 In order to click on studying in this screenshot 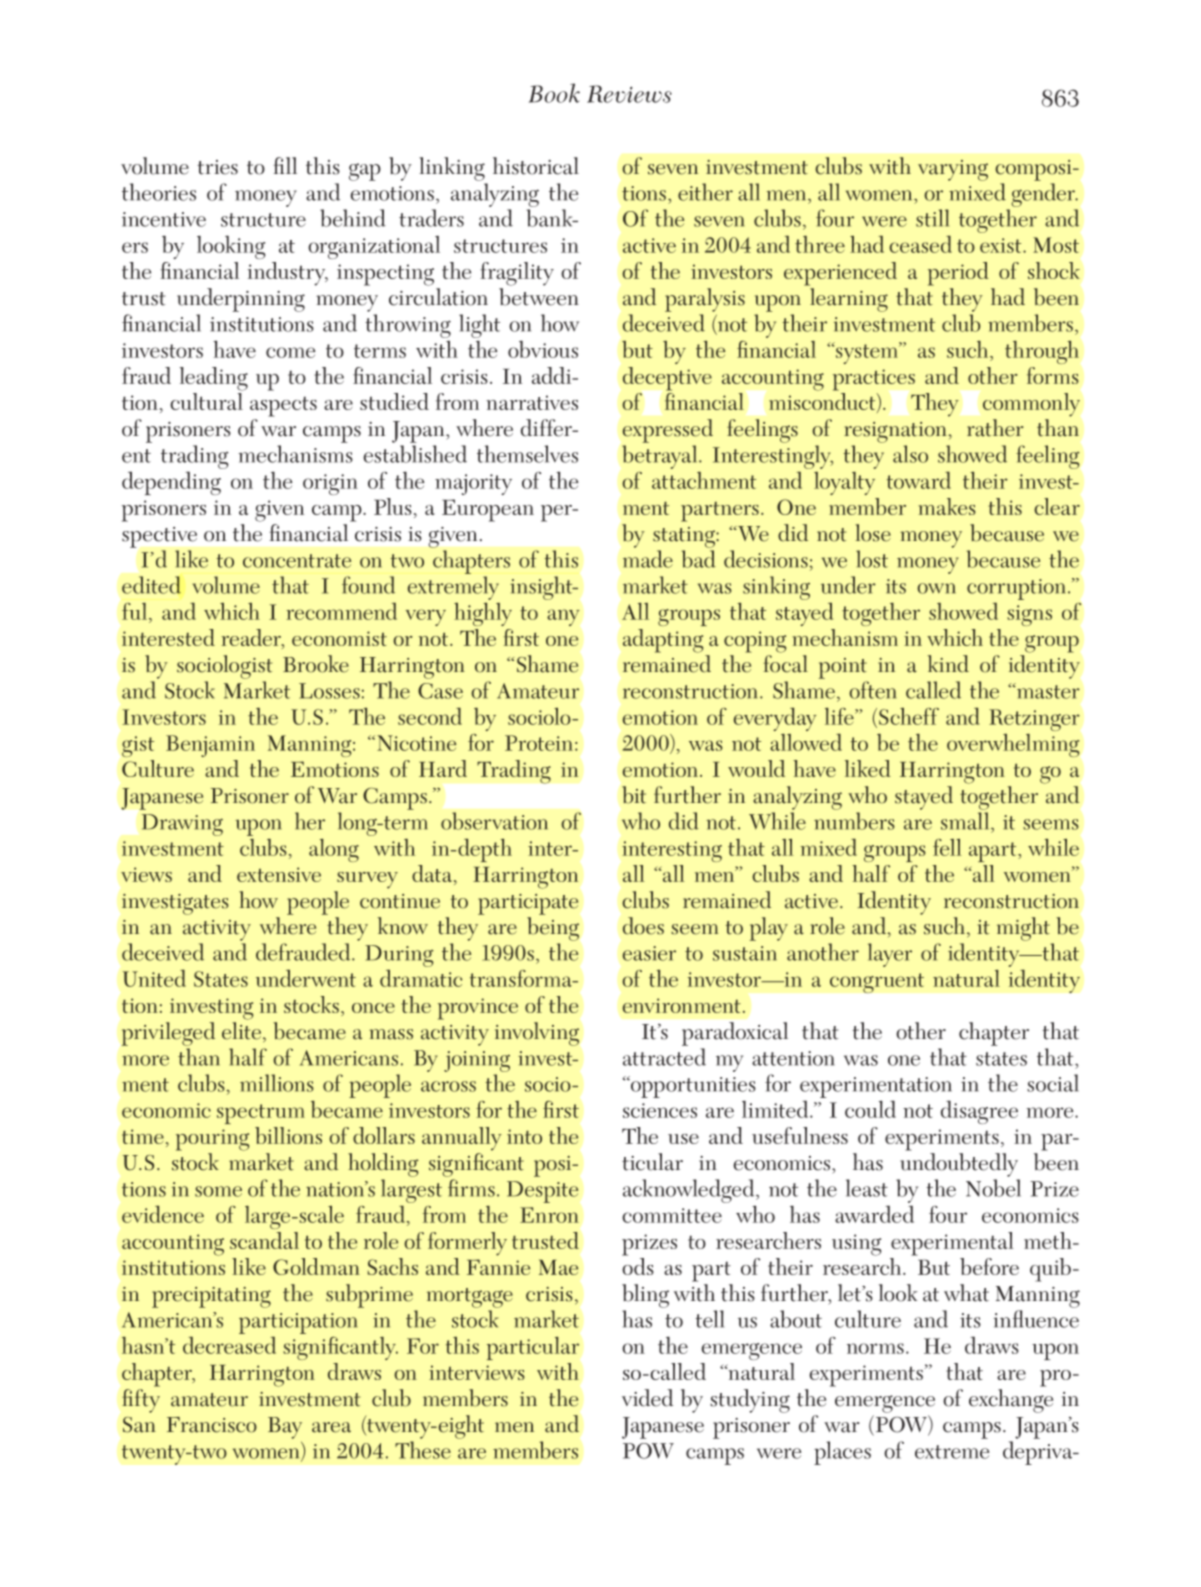, I will do `click(750, 1401)`.
